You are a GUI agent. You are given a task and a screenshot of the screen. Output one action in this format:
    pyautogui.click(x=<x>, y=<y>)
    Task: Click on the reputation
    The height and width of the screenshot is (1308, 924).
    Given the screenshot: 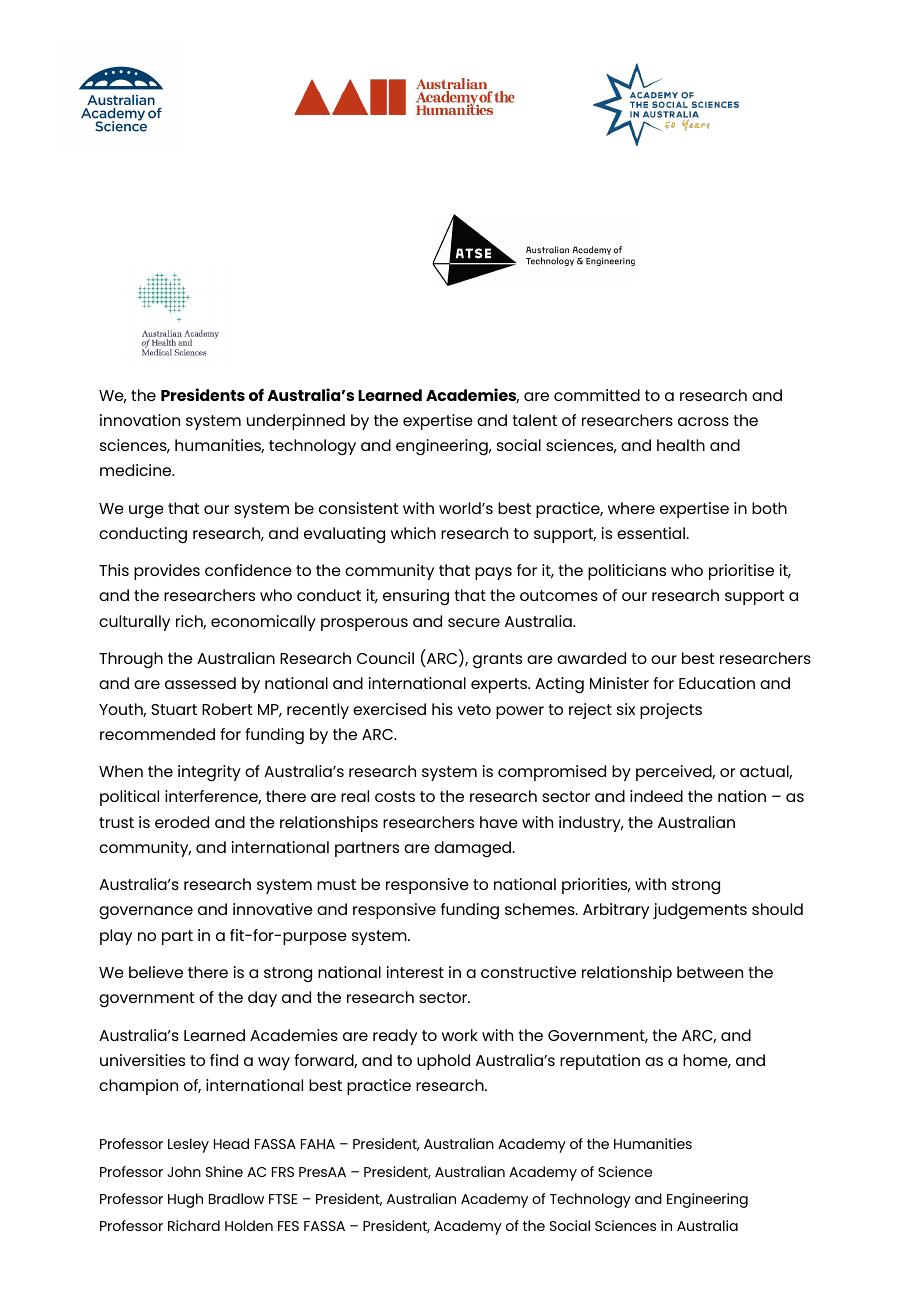 What is the action you would take?
    pyautogui.click(x=600, y=1062)
